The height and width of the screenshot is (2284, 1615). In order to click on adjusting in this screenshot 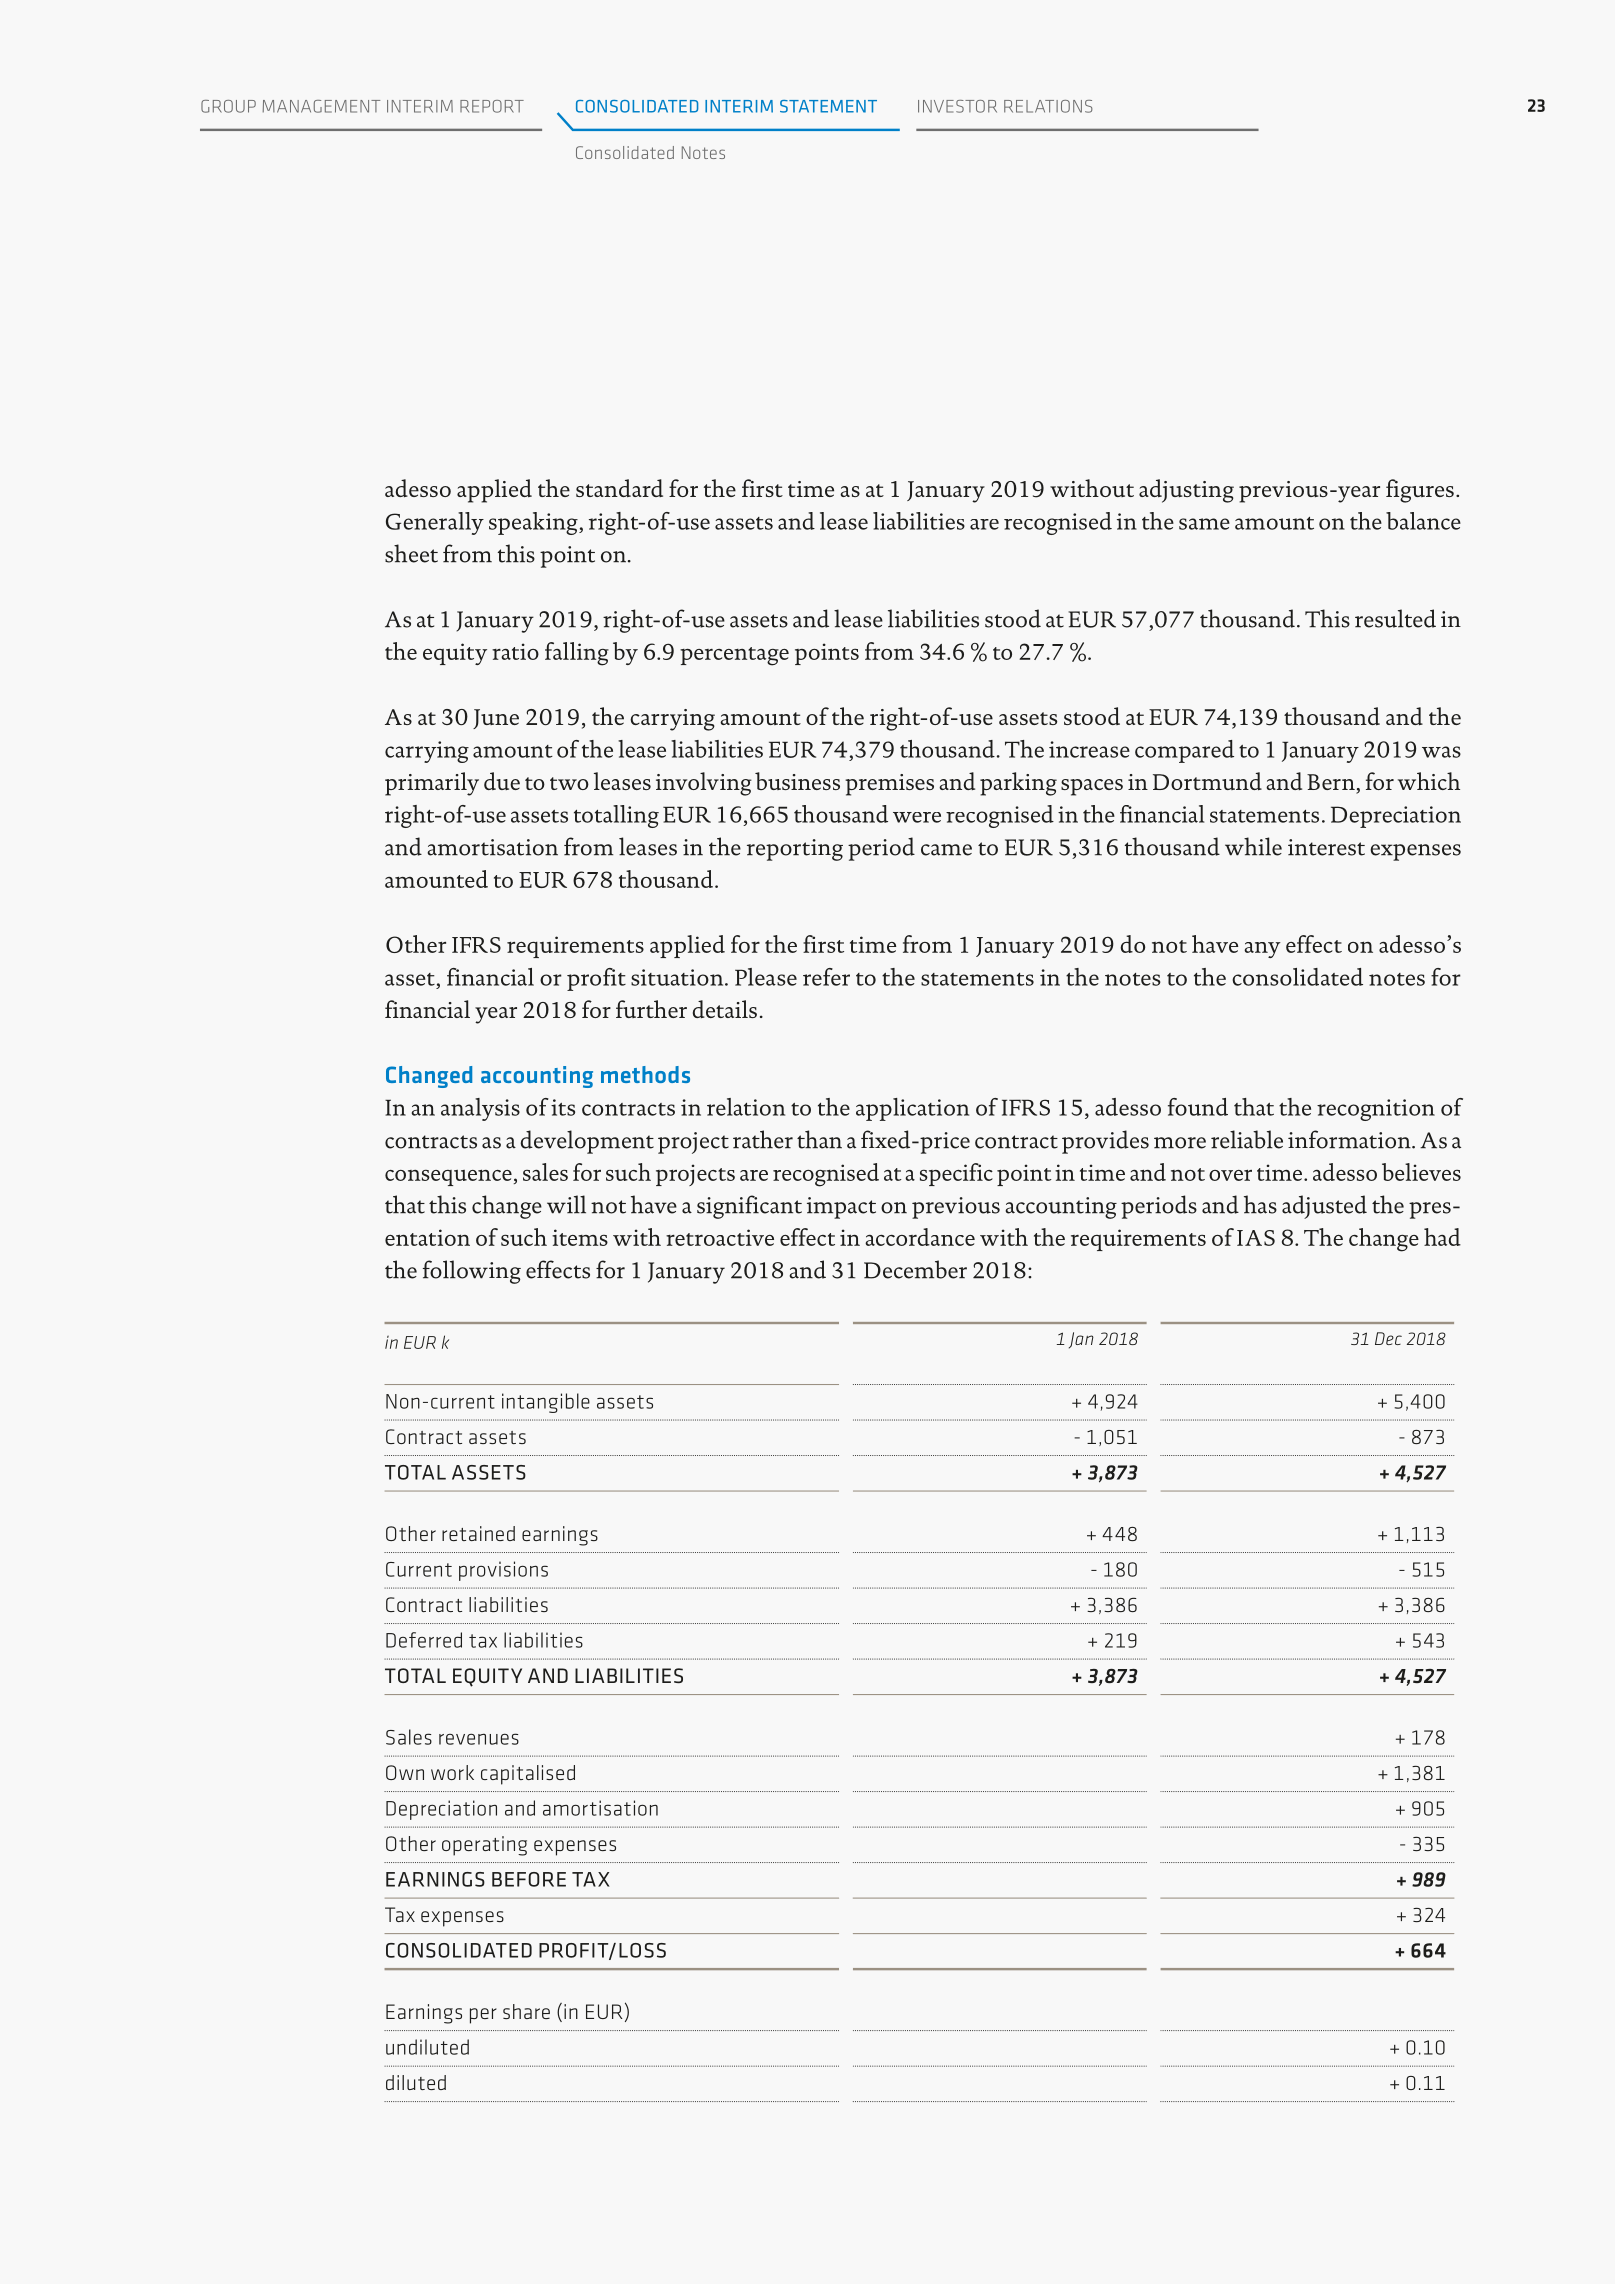, I will do `click(1186, 491)`.
